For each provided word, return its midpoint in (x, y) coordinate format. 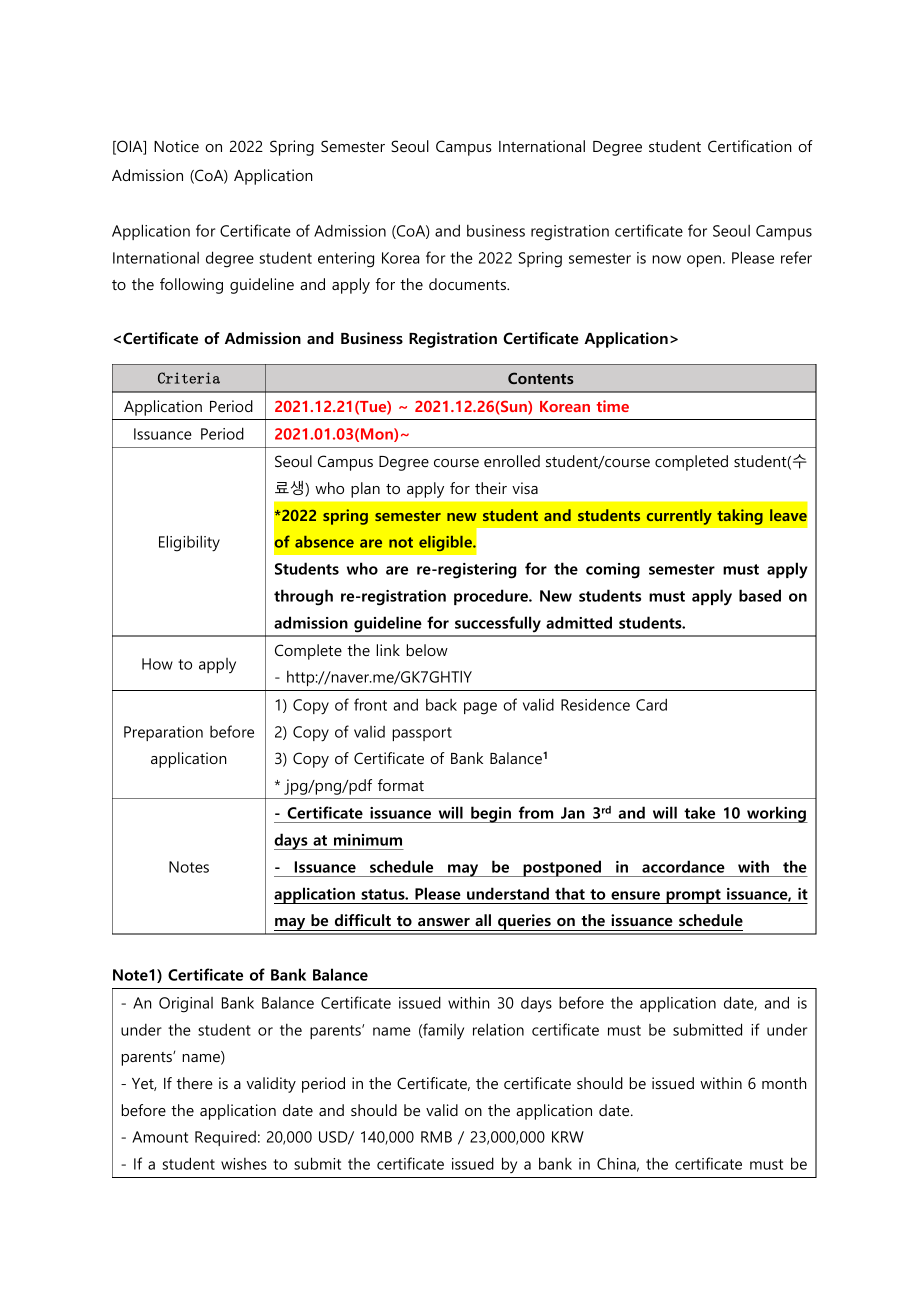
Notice (176, 146)
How (157, 664)
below (427, 650)
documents (468, 284)
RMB (436, 1137)
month (784, 1083)
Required (225, 1138)
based (760, 595)
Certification (750, 146)
